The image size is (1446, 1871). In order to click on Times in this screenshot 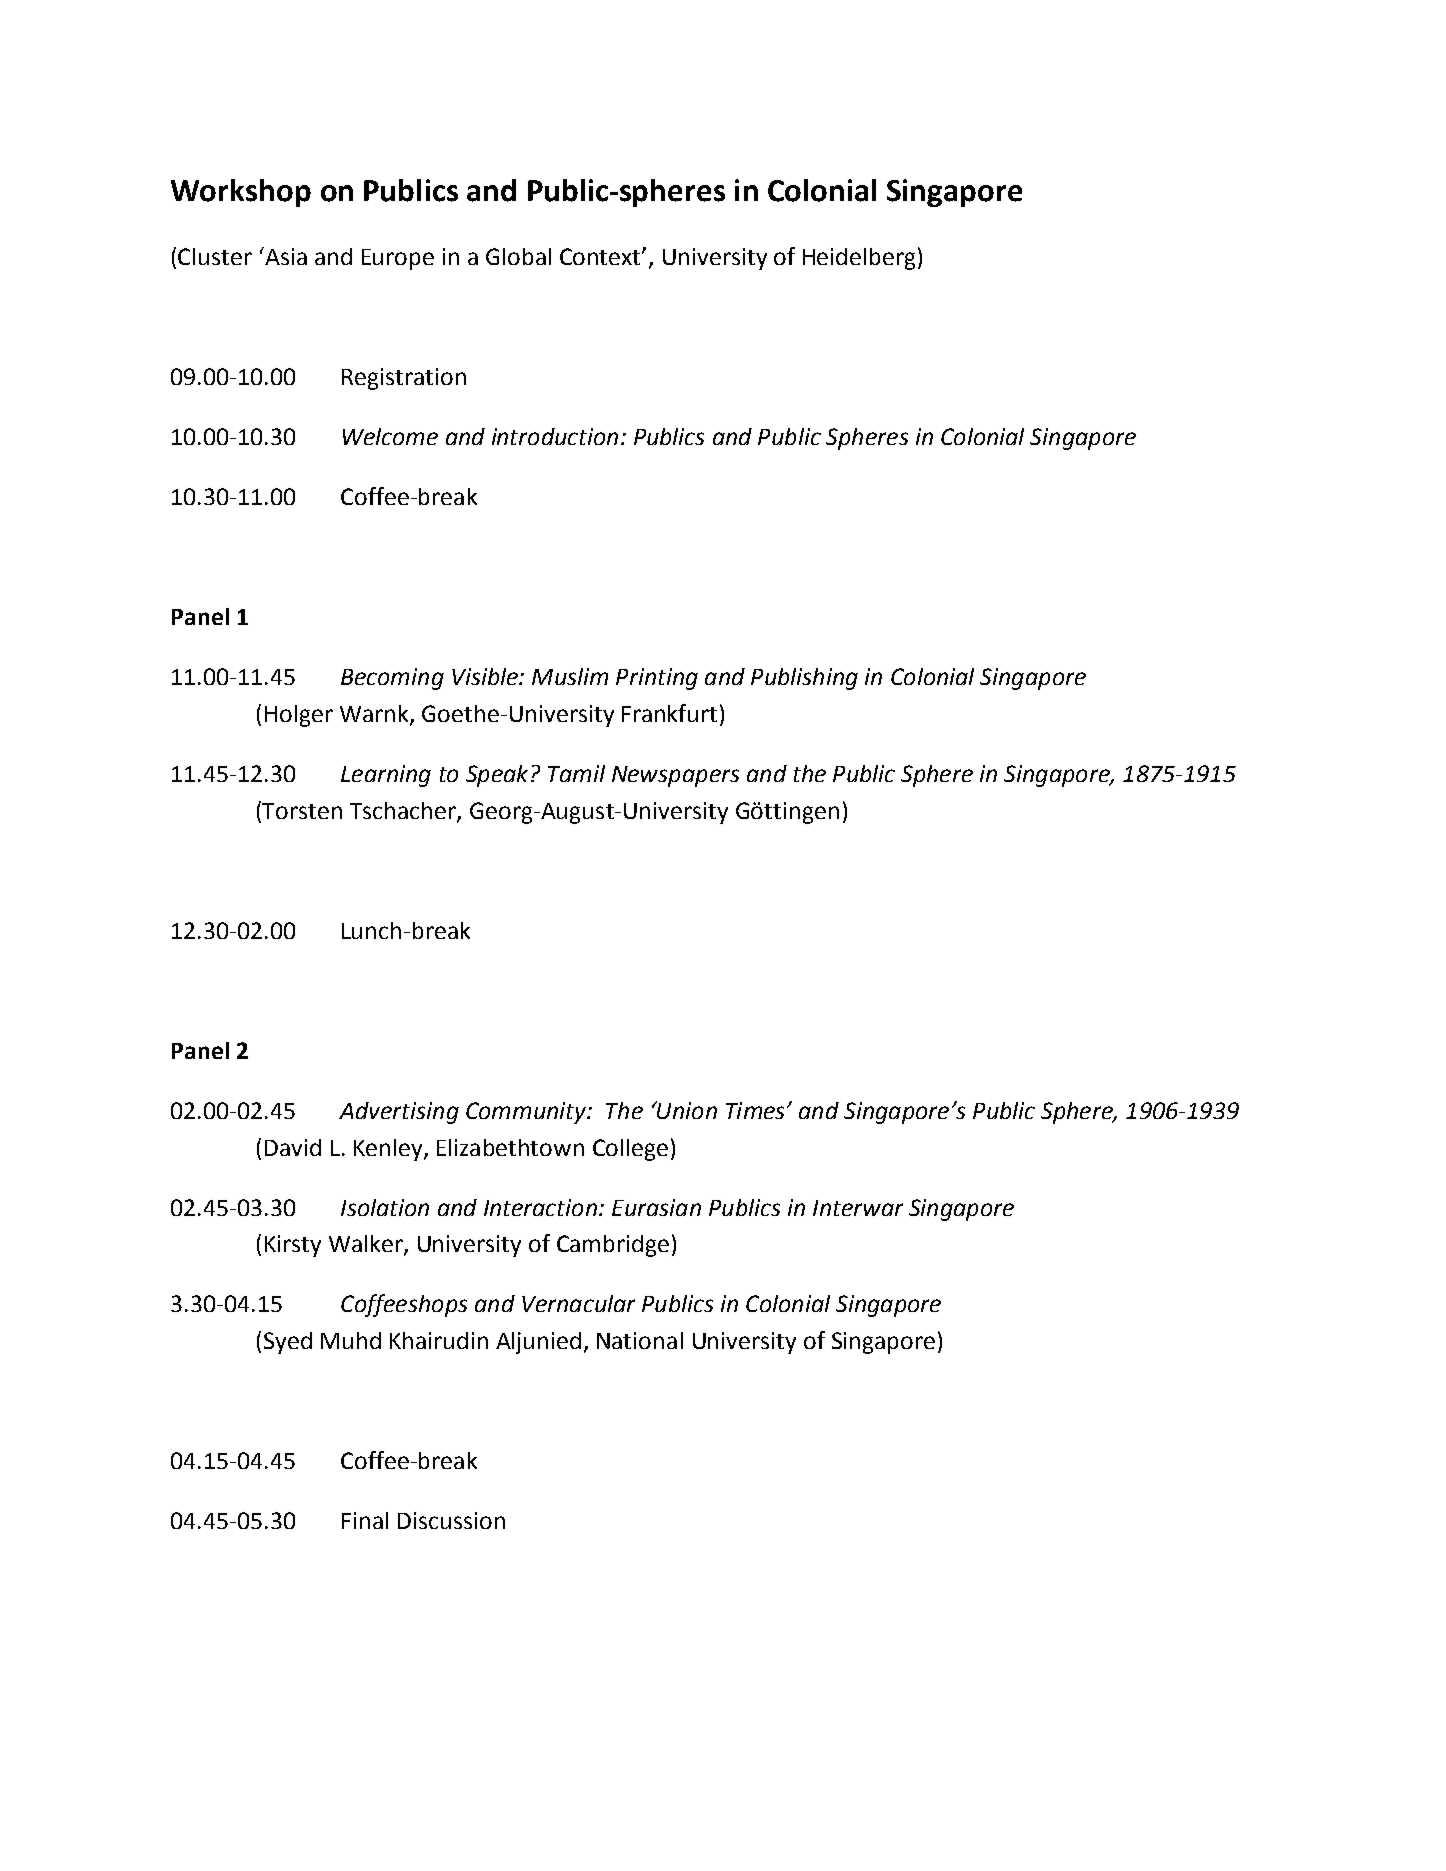, I will do `click(755, 1110)`.
